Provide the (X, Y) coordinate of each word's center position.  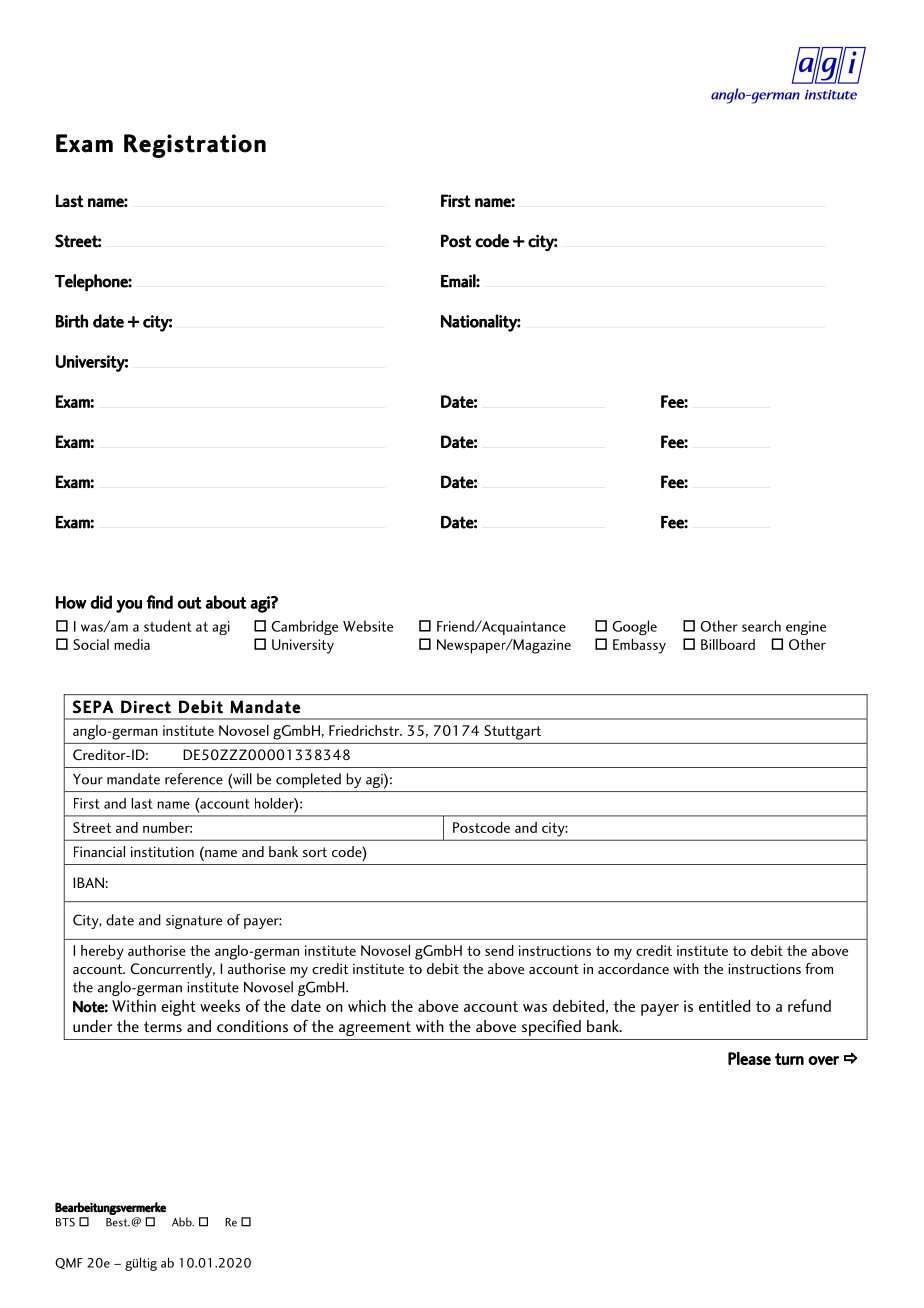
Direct (146, 707)
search (761, 626)
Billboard (728, 644)
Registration (195, 146)
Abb (183, 1222)
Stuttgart (513, 732)
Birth (72, 321)
